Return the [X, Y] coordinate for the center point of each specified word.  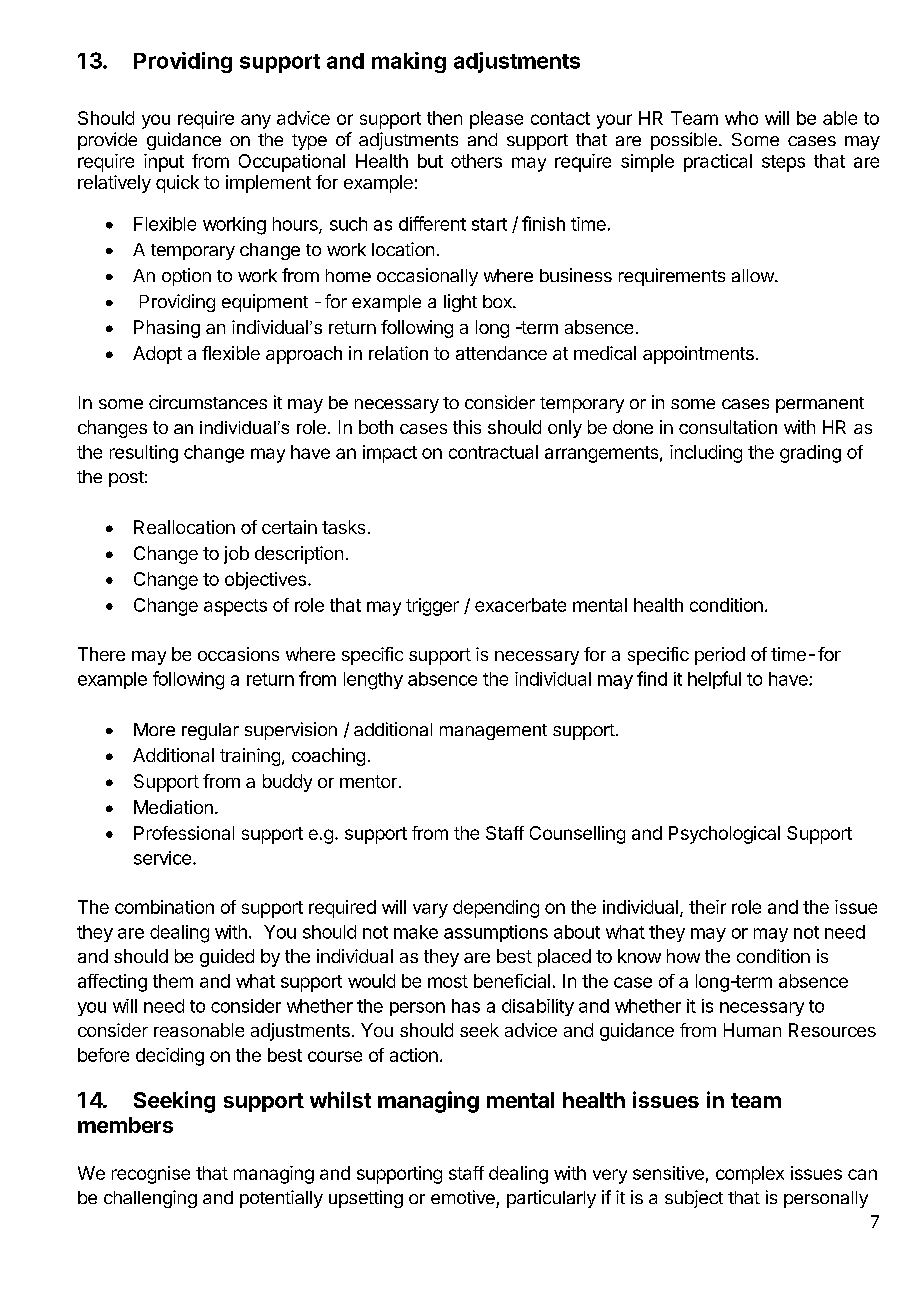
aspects [235, 607]
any [256, 121]
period [720, 656]
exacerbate [520, 605]
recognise [151, 1175]
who [741, 118]
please [496, 120]
